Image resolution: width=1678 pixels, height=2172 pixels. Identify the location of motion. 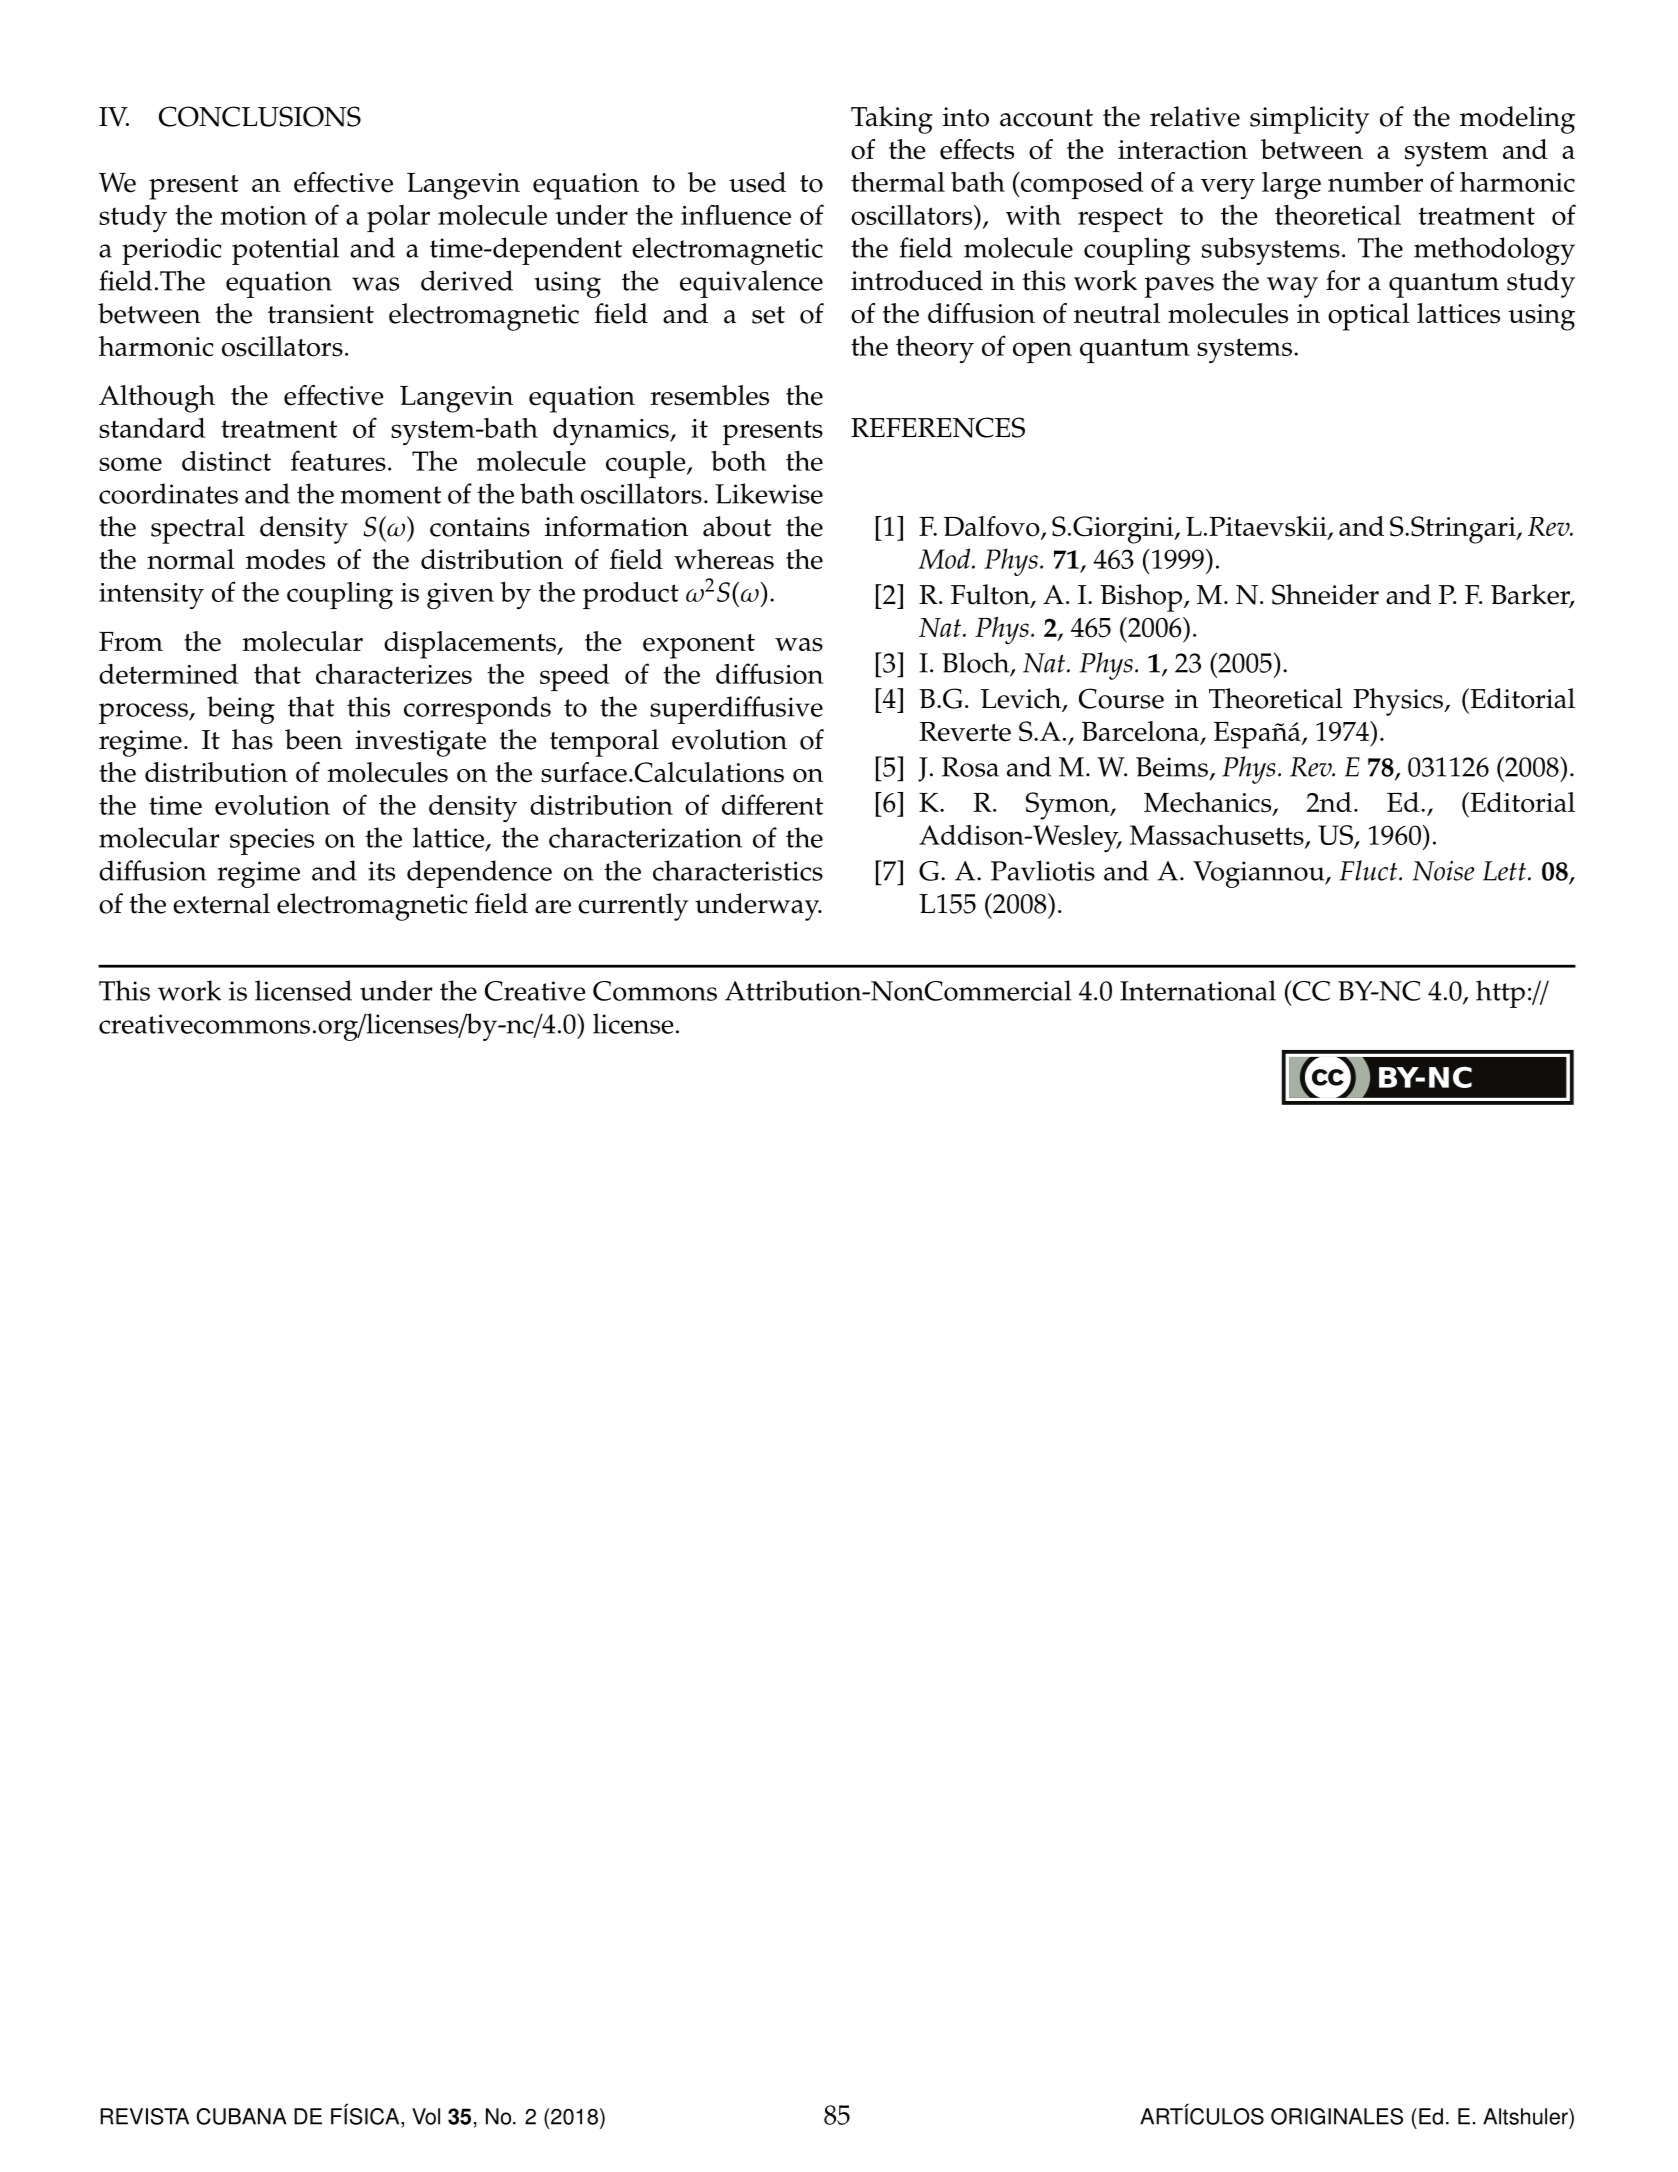
(264, 215).
